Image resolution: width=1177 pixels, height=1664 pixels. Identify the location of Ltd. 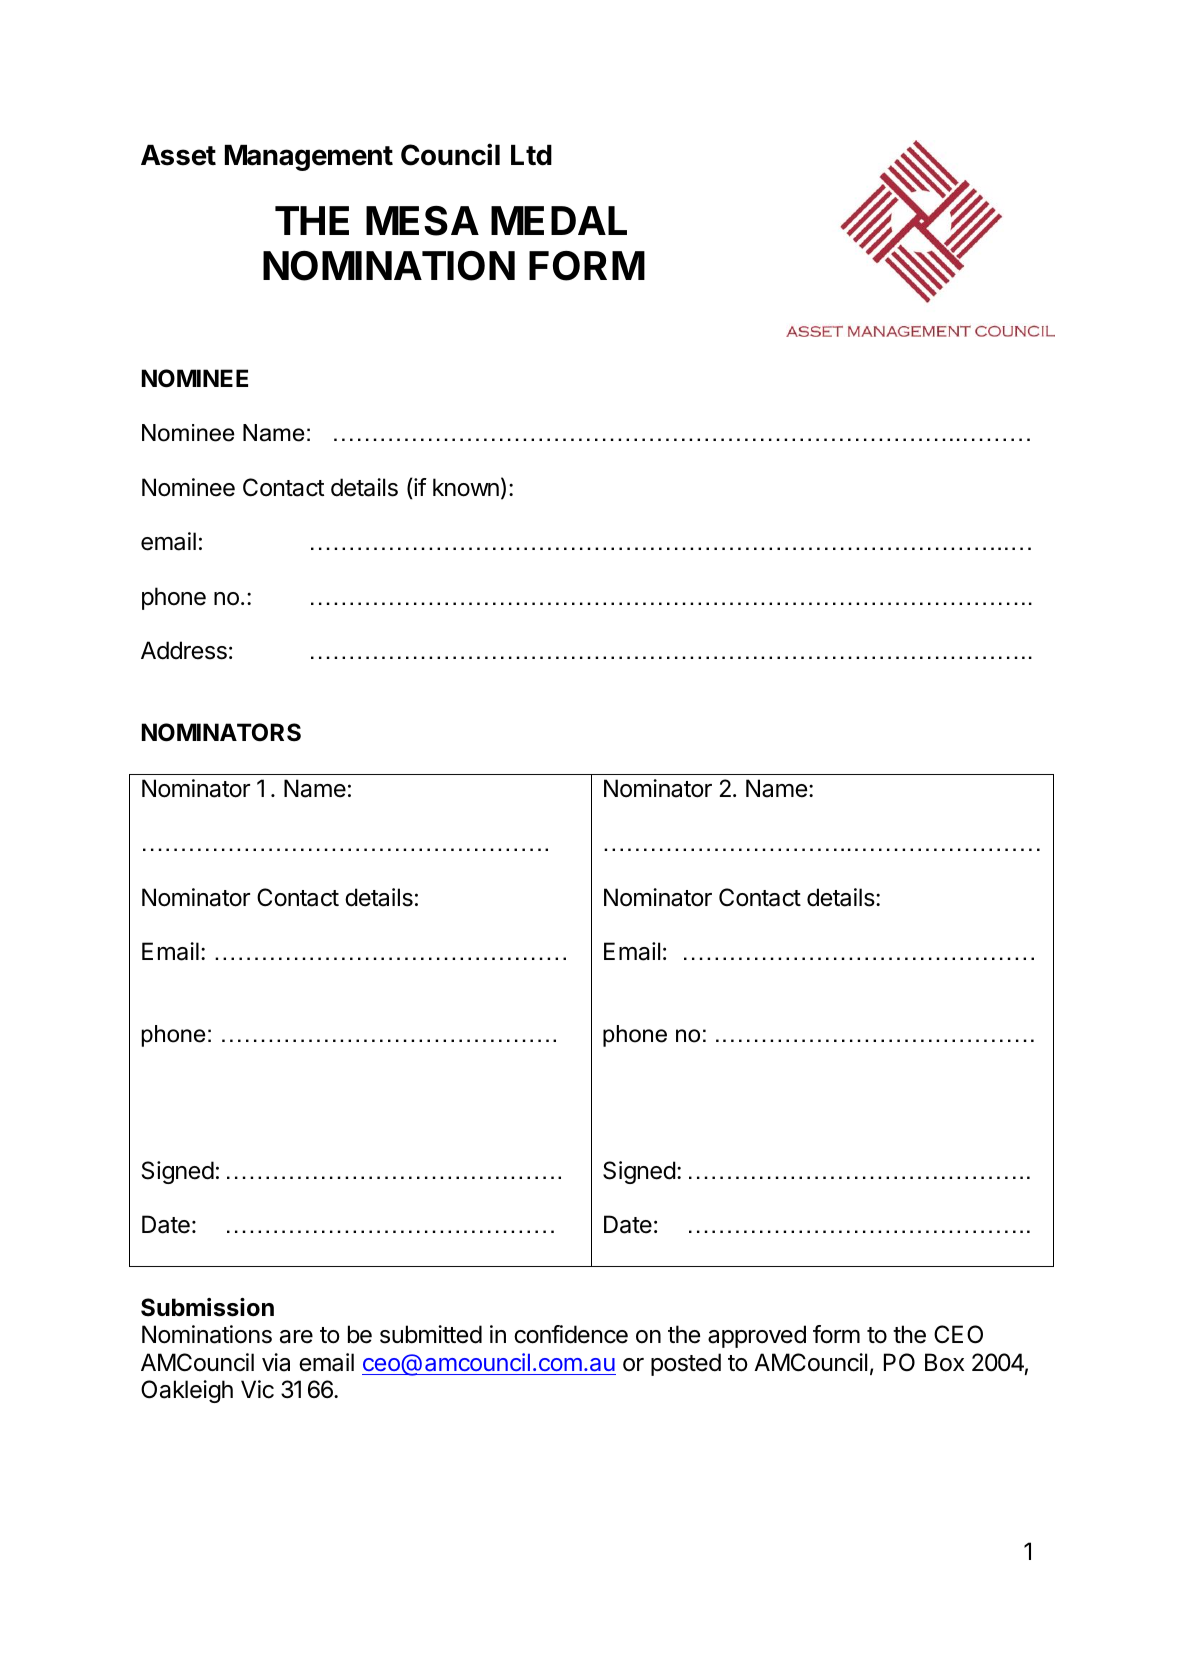
(531, 155).
